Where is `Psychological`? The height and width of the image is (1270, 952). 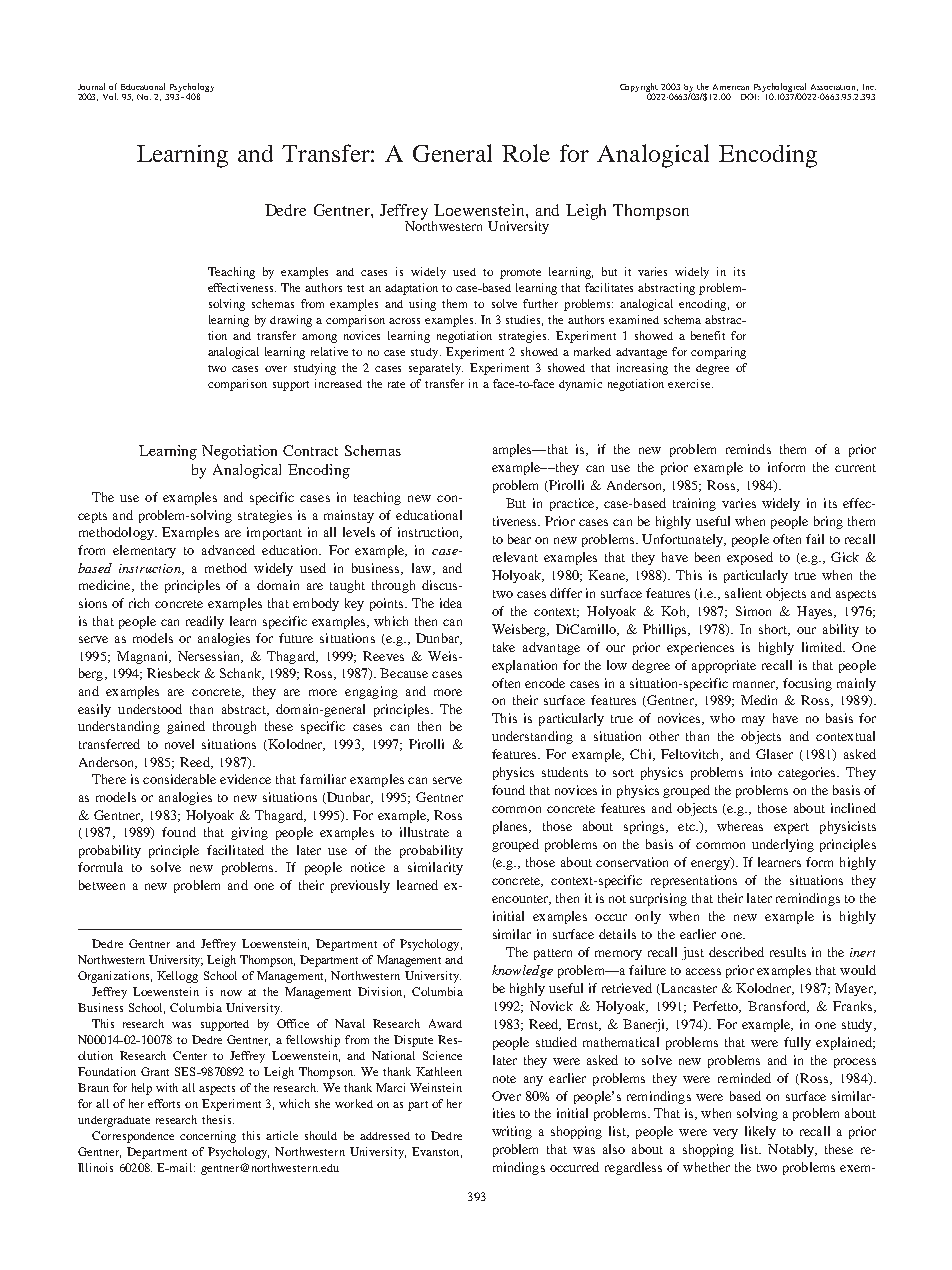 Psychological is located at coordinates (780, 89).
